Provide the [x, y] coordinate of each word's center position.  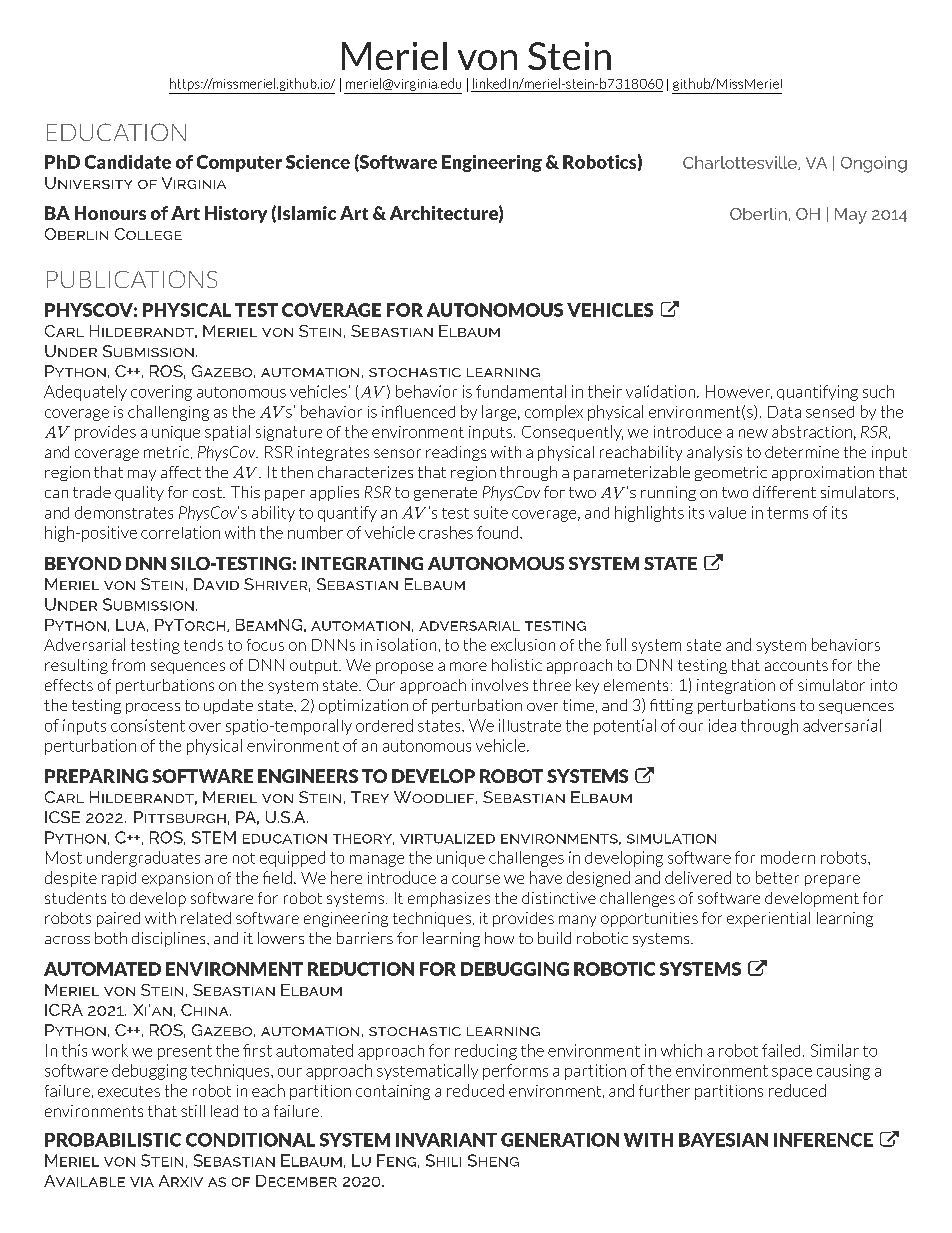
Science [318, 162]
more [468, 666]
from [128, 665]
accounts [796, 665]
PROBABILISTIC [113, 1140]
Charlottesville [741, 163]
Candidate [128, 162]
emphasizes [449, 899]
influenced [418, 411]
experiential [768, 919]
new [753, 433]
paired [118, 919]
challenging [168, 413]
